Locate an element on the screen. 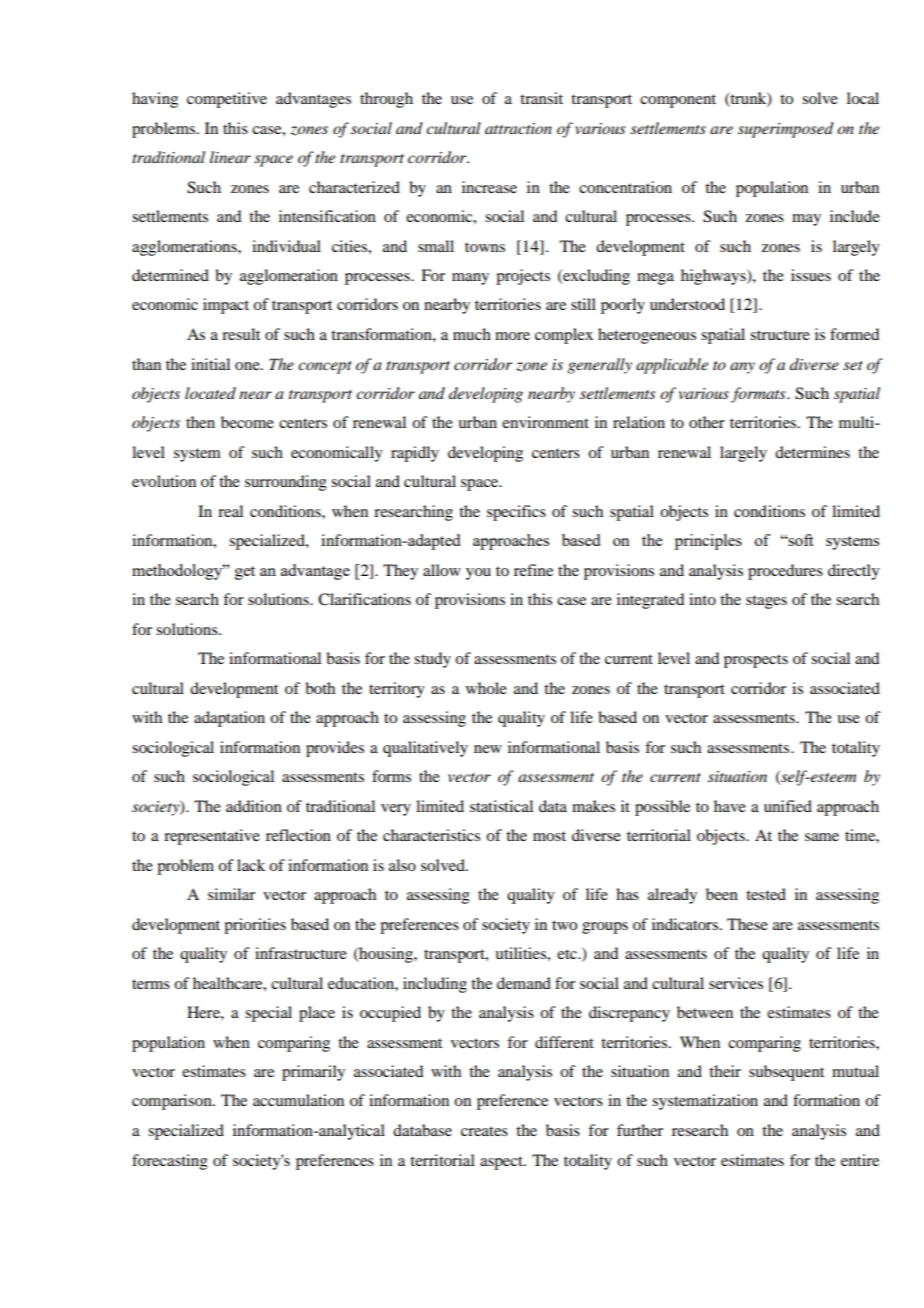 The image size is (924, 1308). comparison is located at coordinates (173, 1102).
